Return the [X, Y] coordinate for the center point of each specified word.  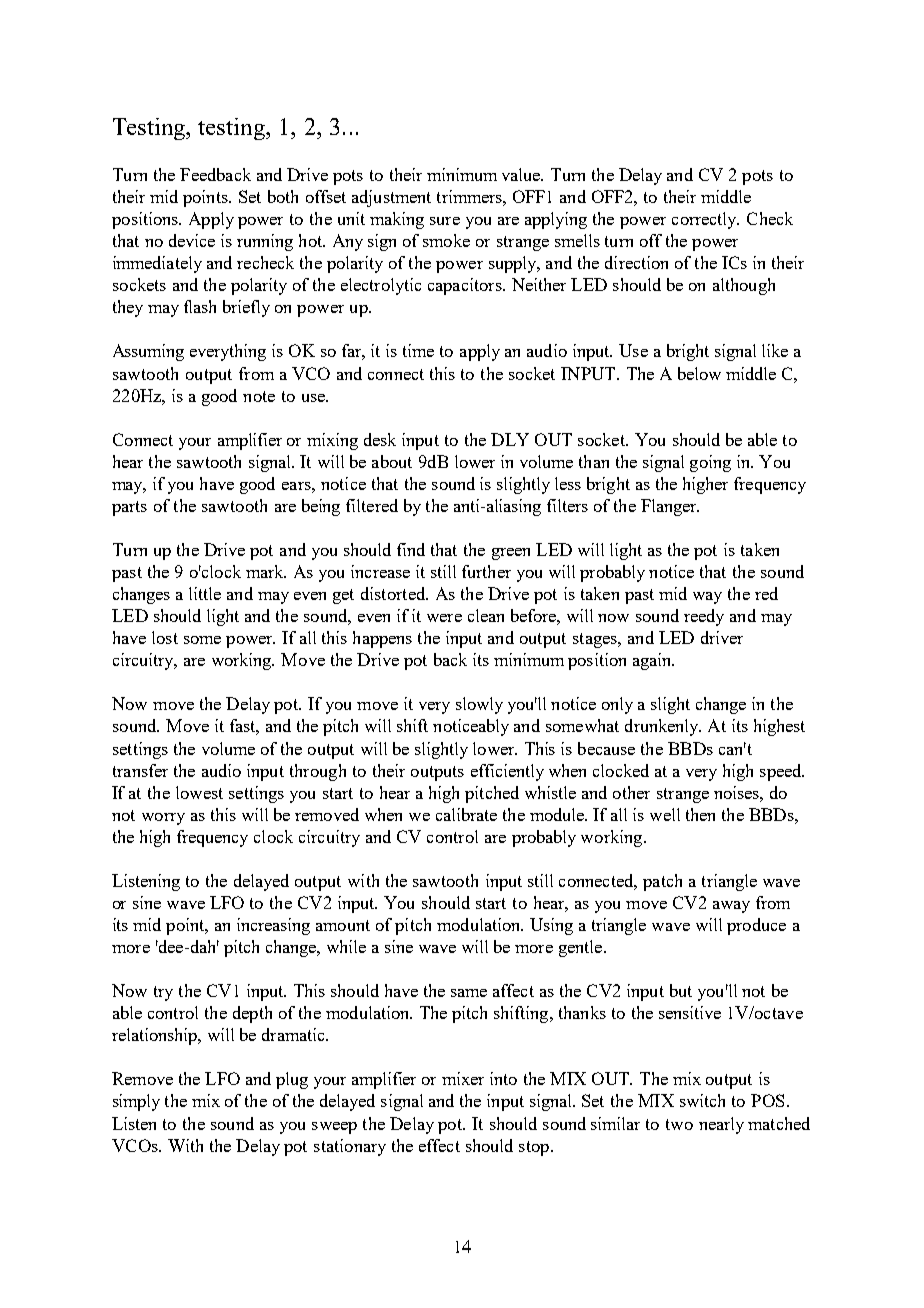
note [259, 396]
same [469, 993]
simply [136, 1102]
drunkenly [663, 727]
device [192, 240]
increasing [273, 926]
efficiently [507, 772]
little [205, 593]
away [731, 907]
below [699, 373]
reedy [704, 617]
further [486, 571]
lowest [199, 792]
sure [445, 221]
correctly [705, 220]
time [418, 350]
